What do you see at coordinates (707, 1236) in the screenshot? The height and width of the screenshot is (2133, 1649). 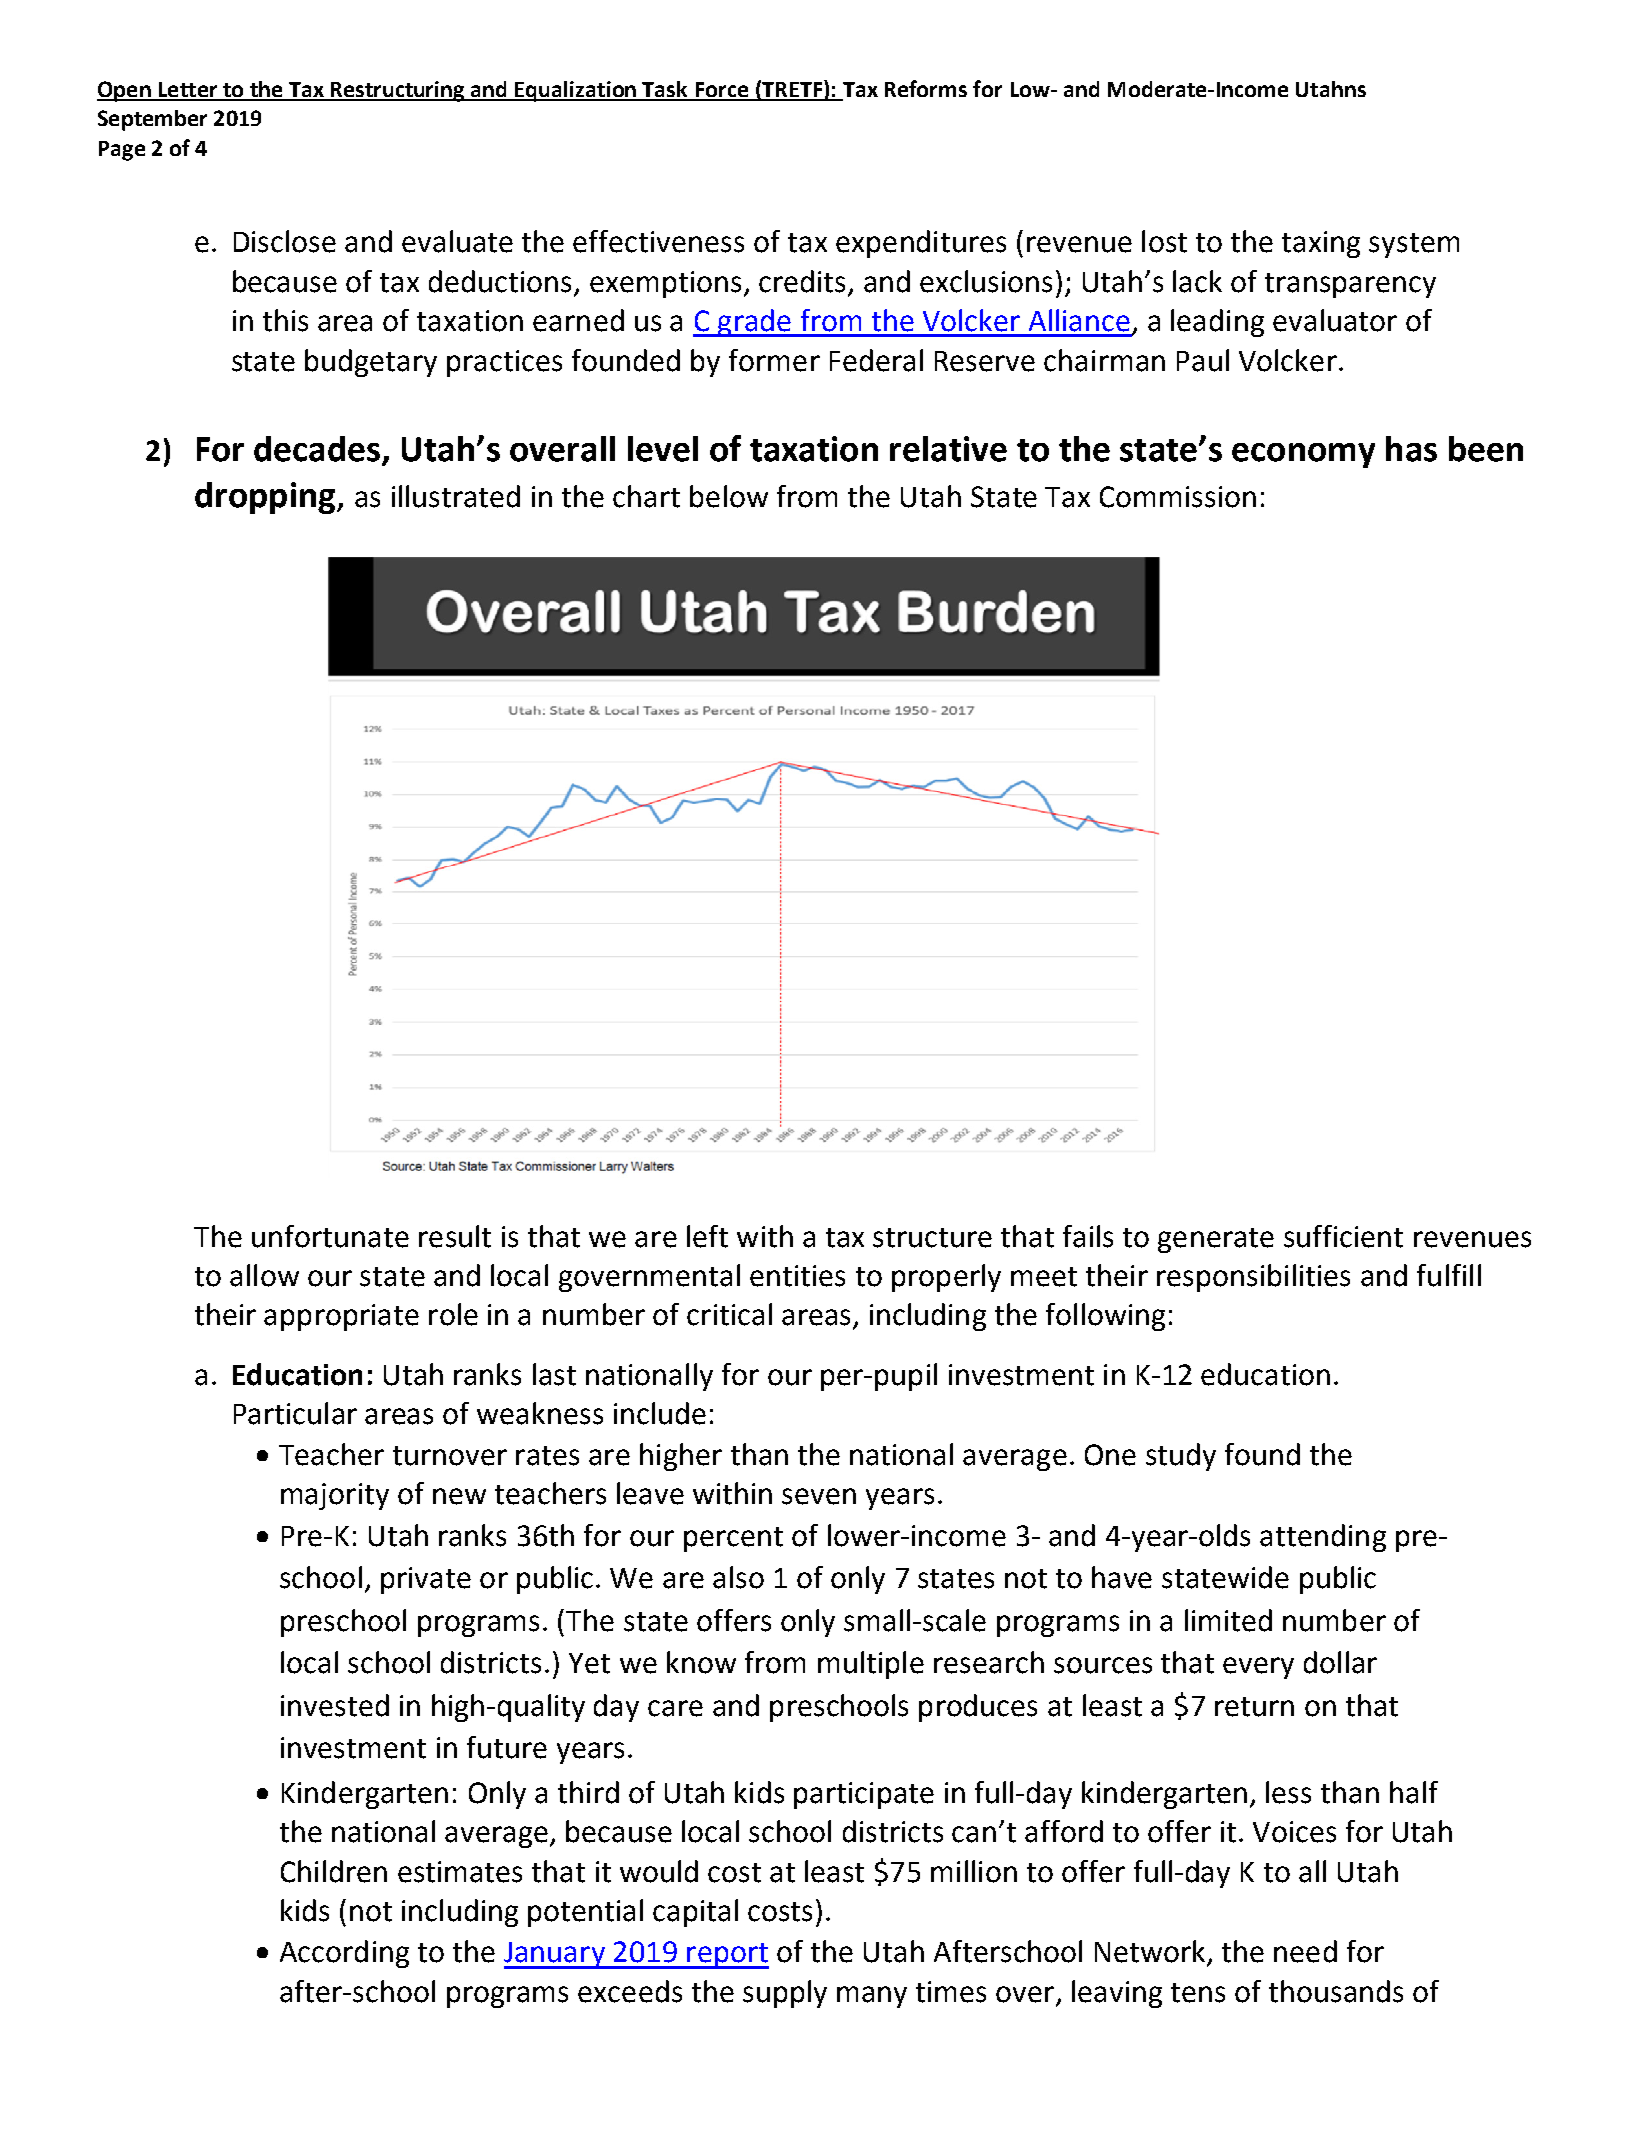 I see `left` at bounding box center [707, 1236].
